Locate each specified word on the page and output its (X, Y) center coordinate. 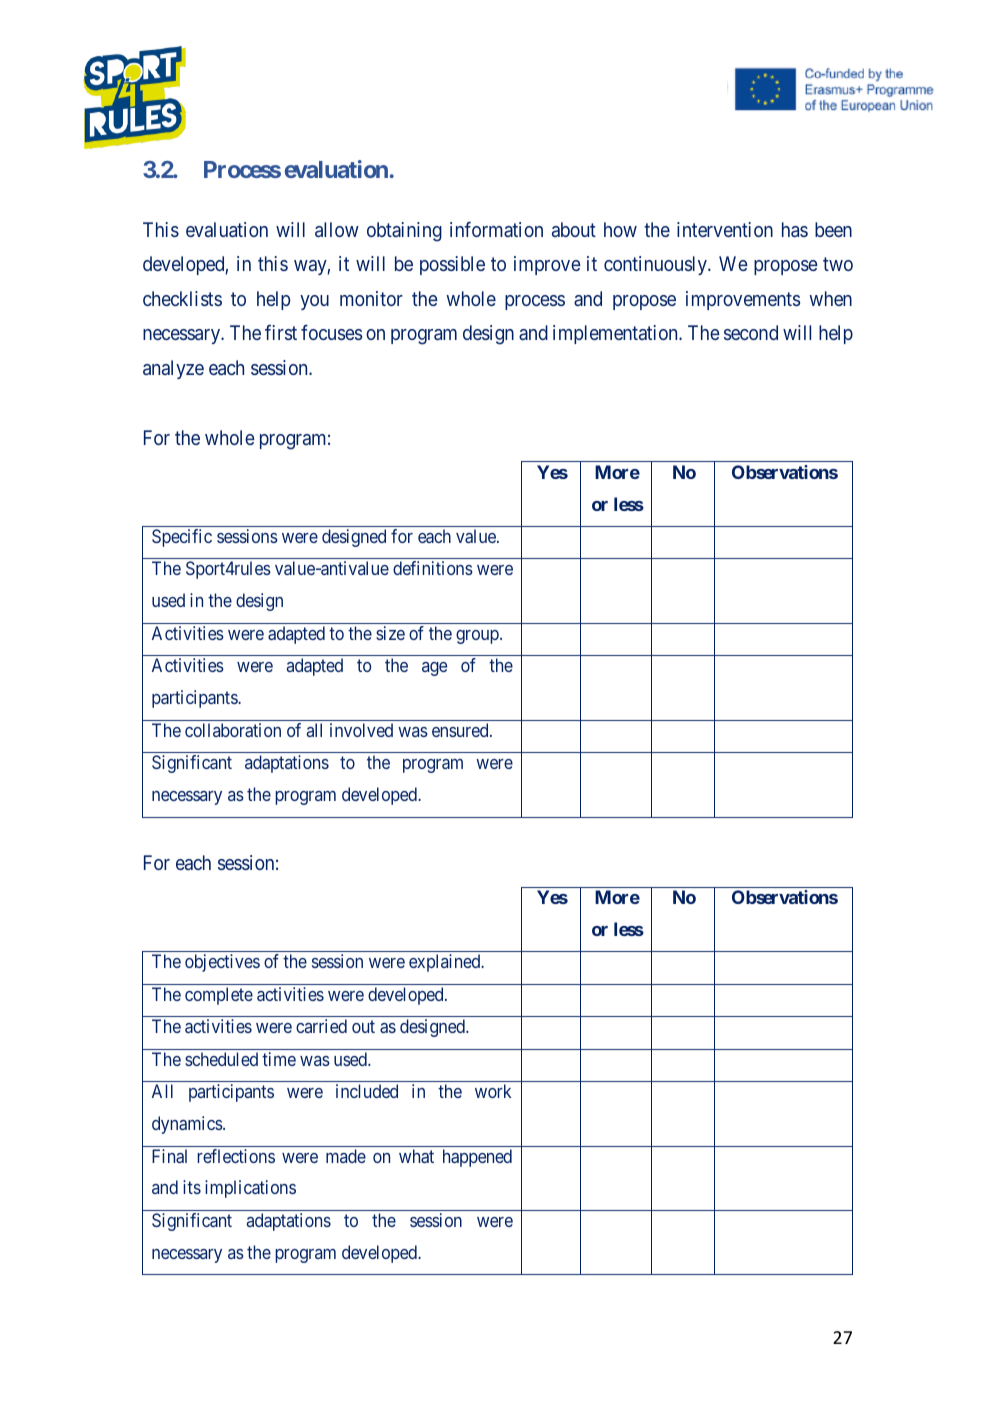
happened (477, 1158)
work (493, 1091)
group (478, 637)
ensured (461, 730)
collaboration (233, 730)
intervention (725, 229)
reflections (236, 1156)
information (496, 229)
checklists (182, 298)
